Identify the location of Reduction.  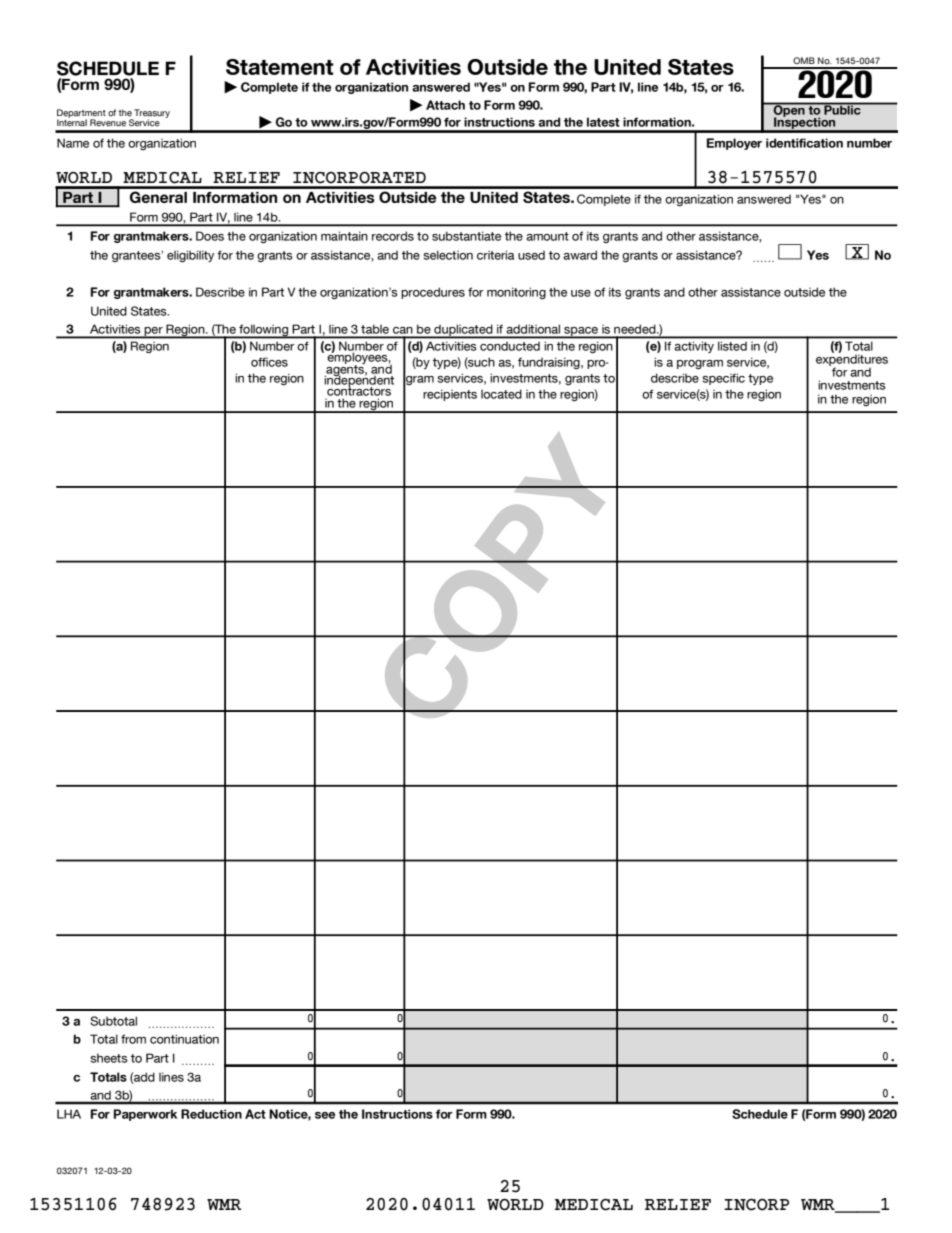
(211, 1114).
